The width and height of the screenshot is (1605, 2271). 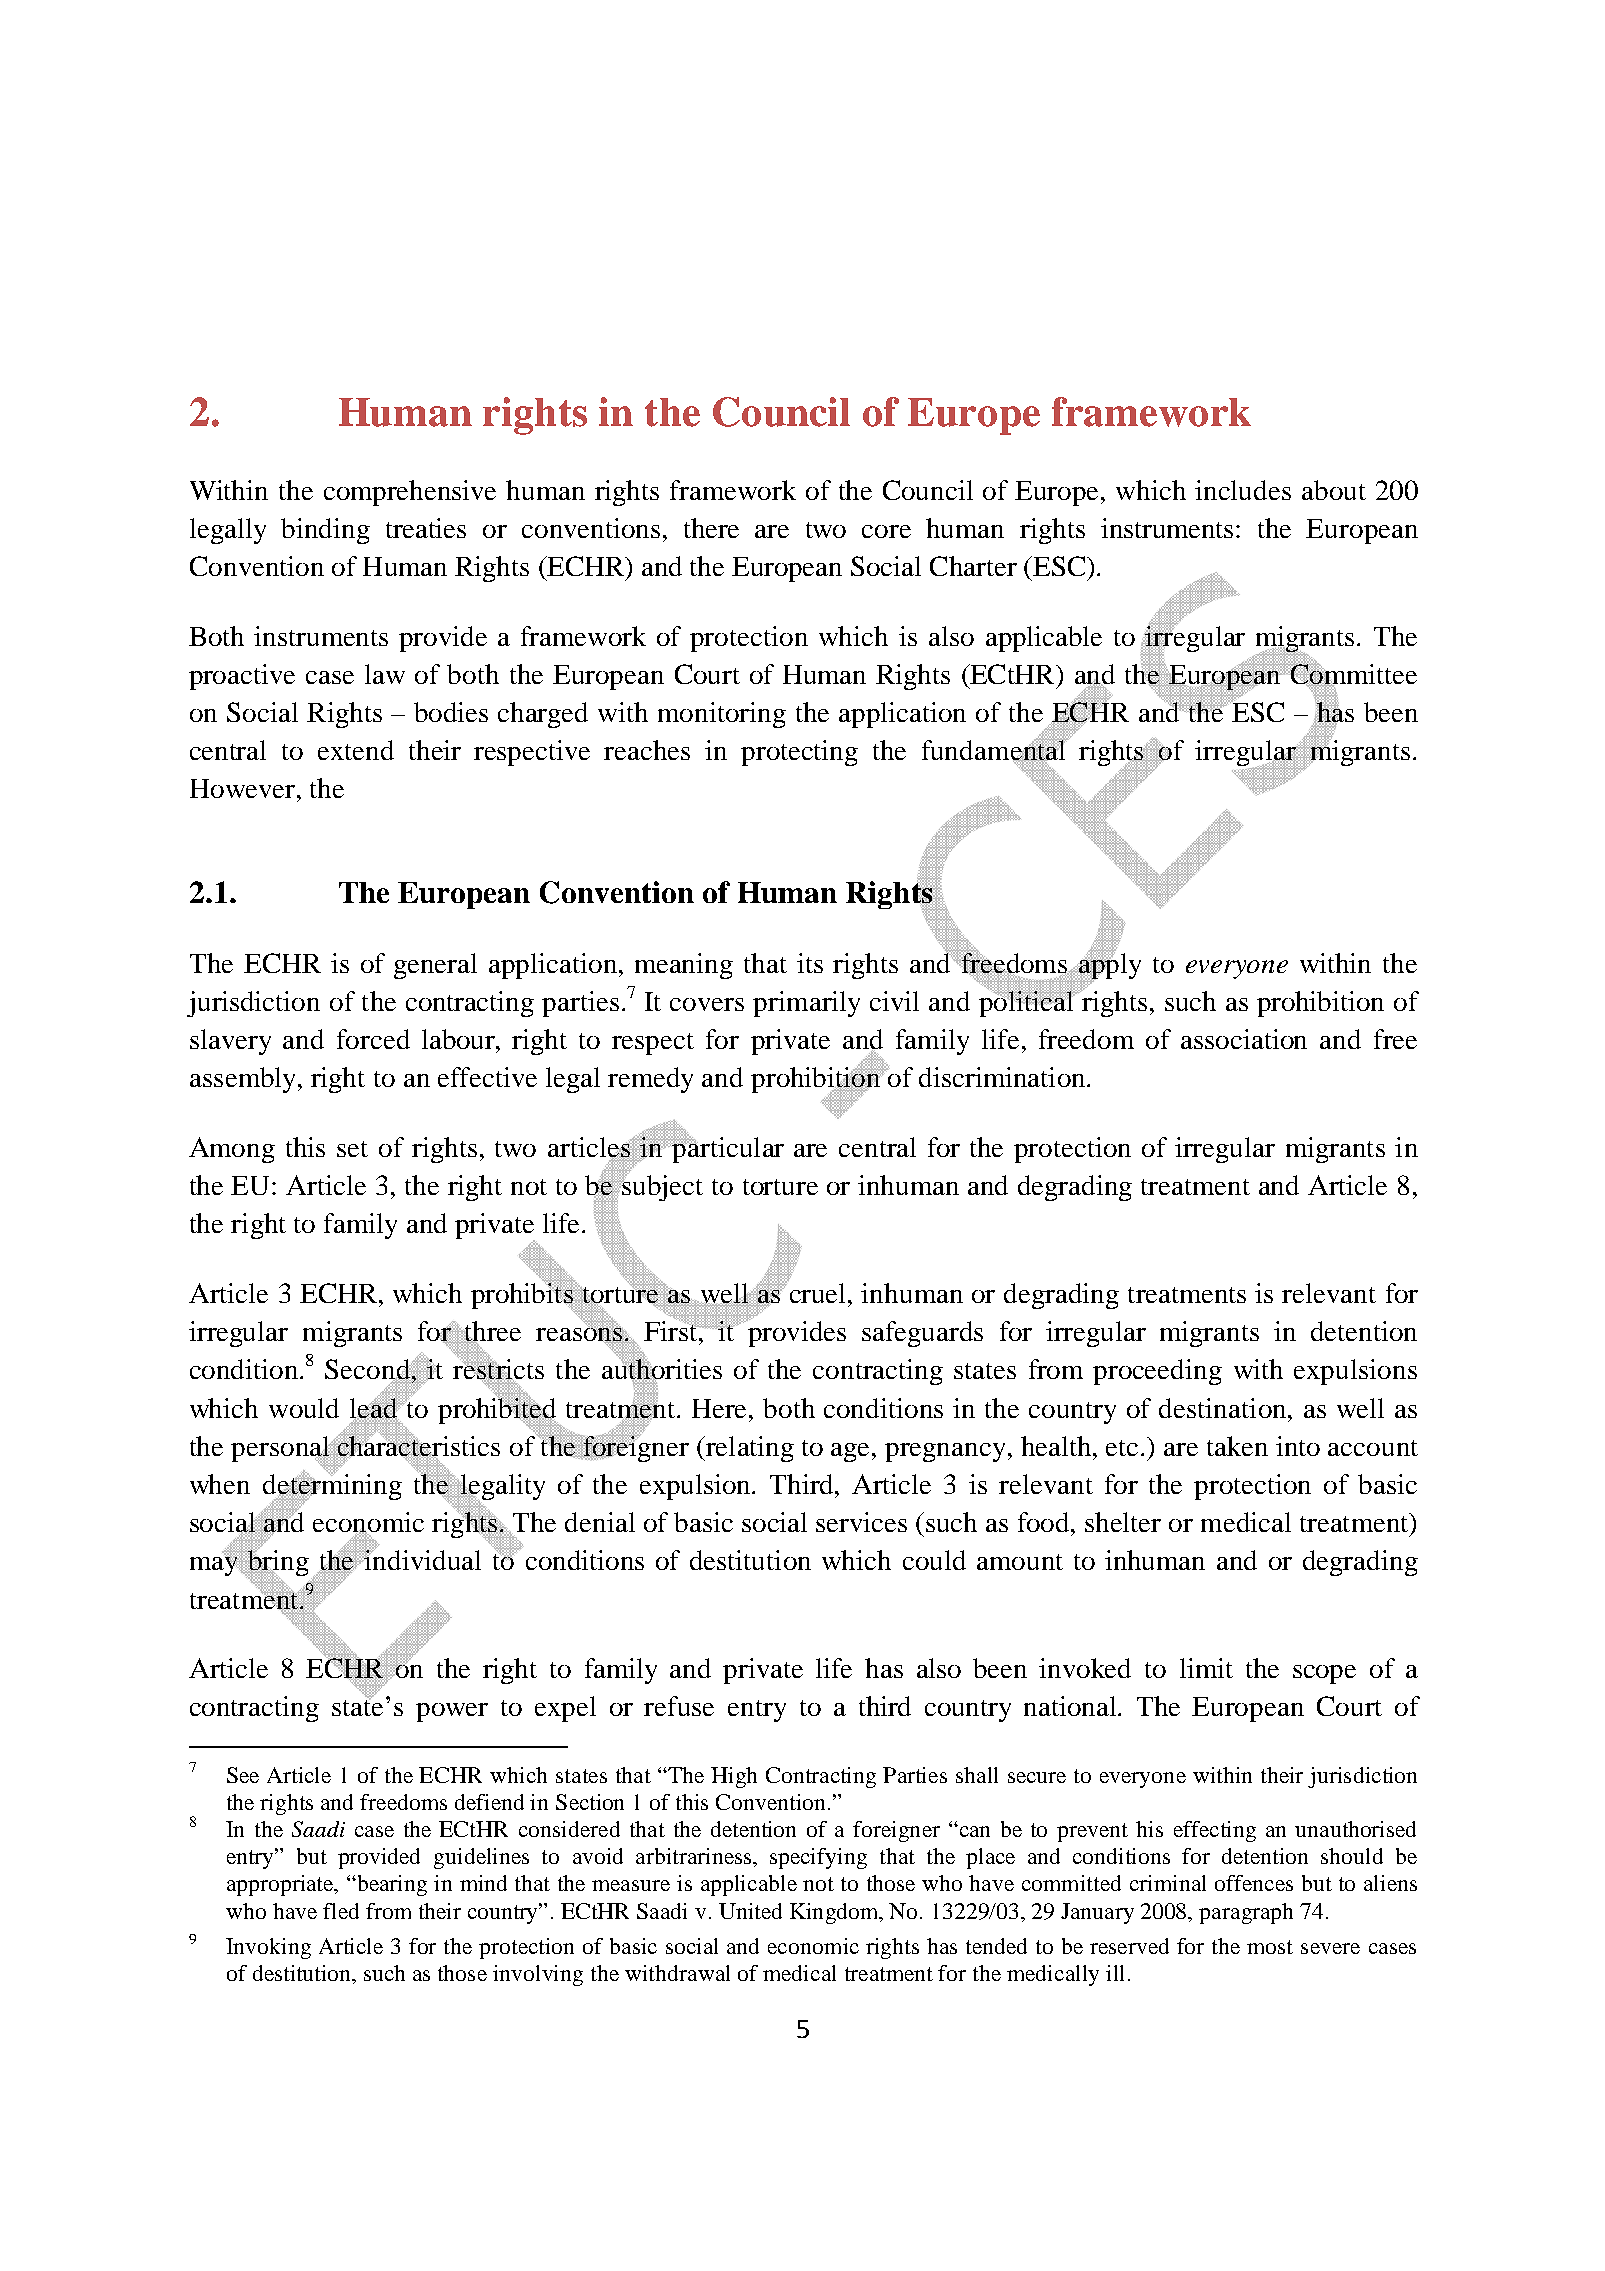 What do you see at coordinates (1157, 1372) in the screenshot?
I see `proceeding` at bounding box center [1157, 1372].
